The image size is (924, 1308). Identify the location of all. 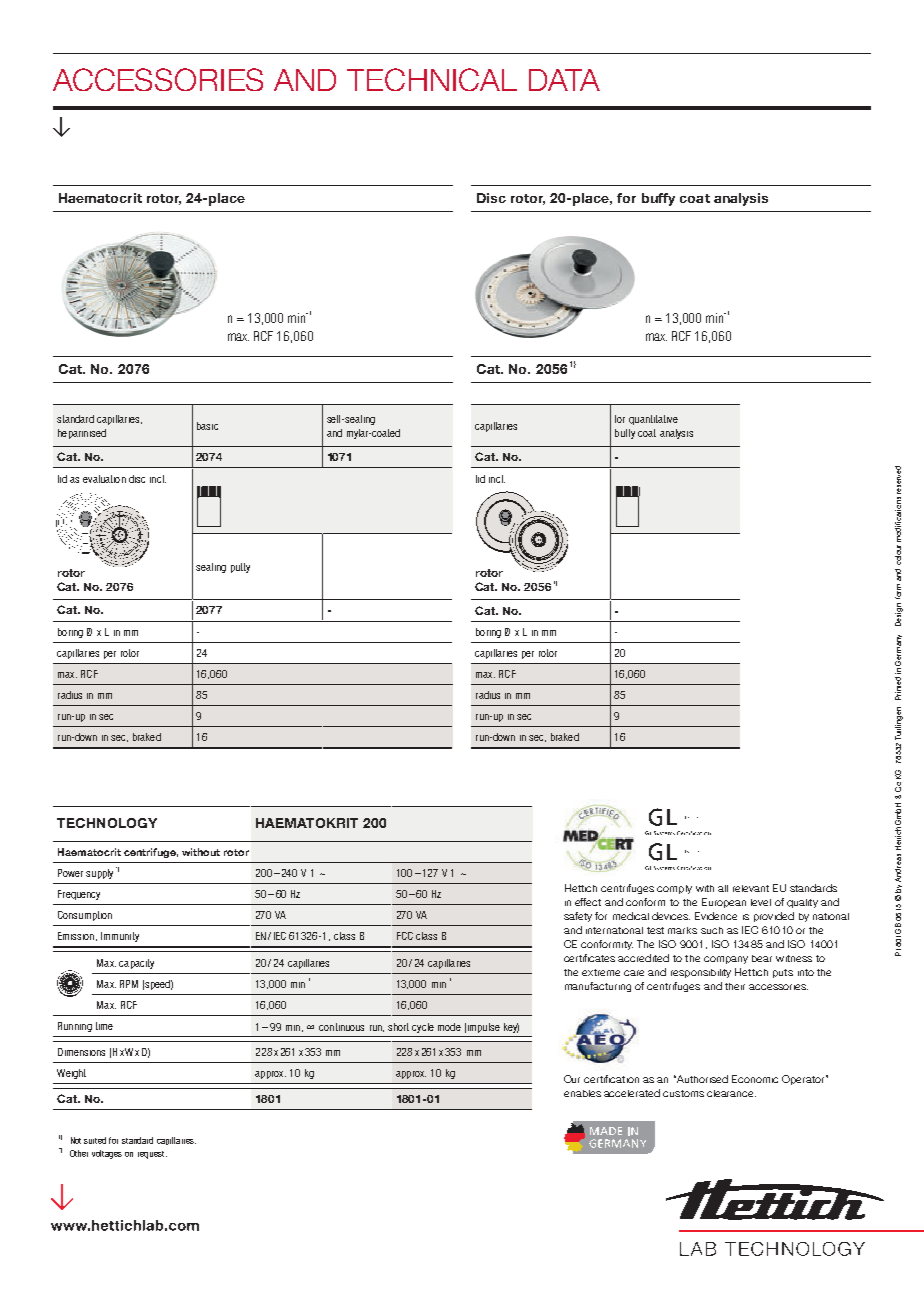
(723, 888).
